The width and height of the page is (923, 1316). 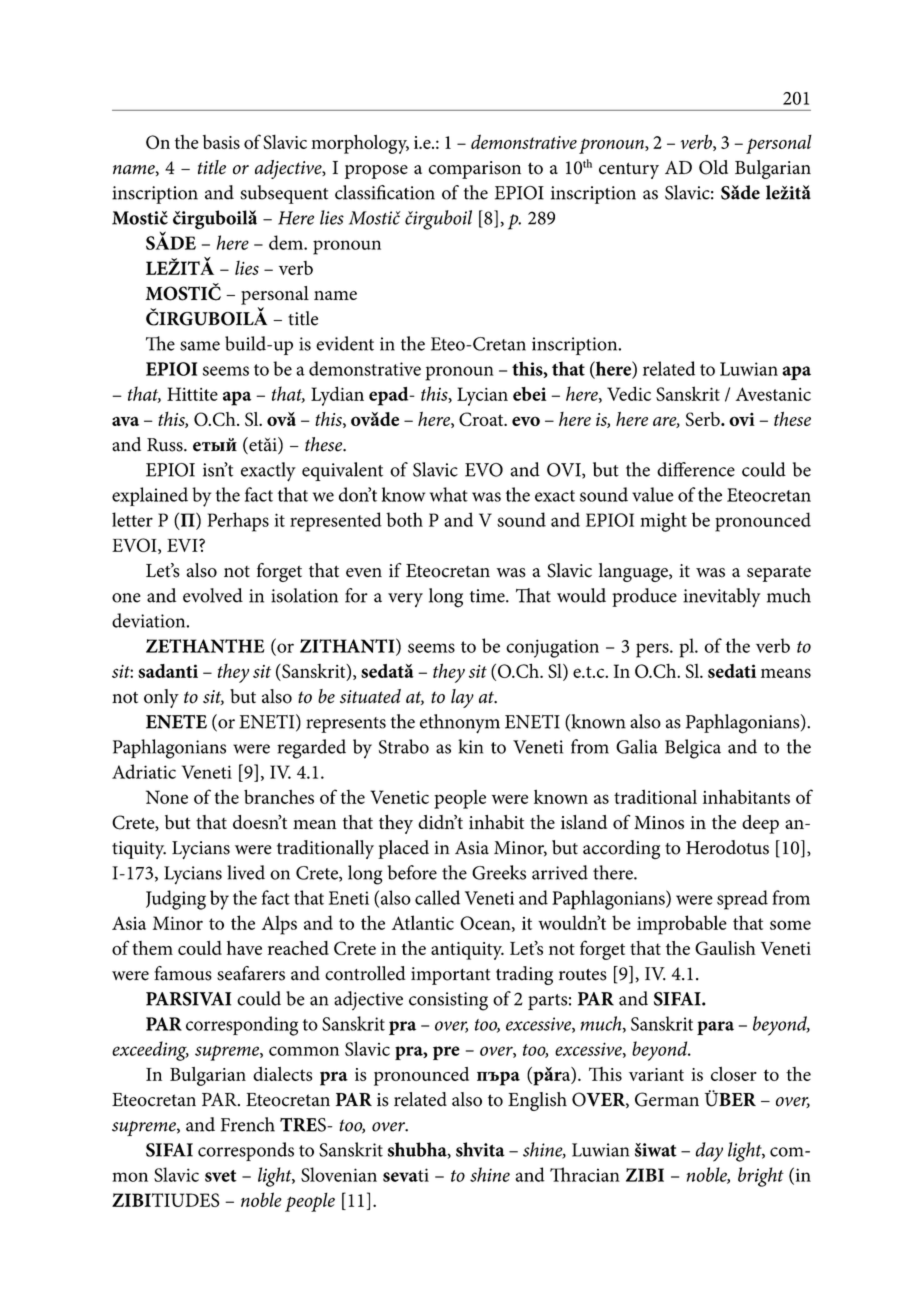 I want to click on Old, so click(x=713, y=167).
